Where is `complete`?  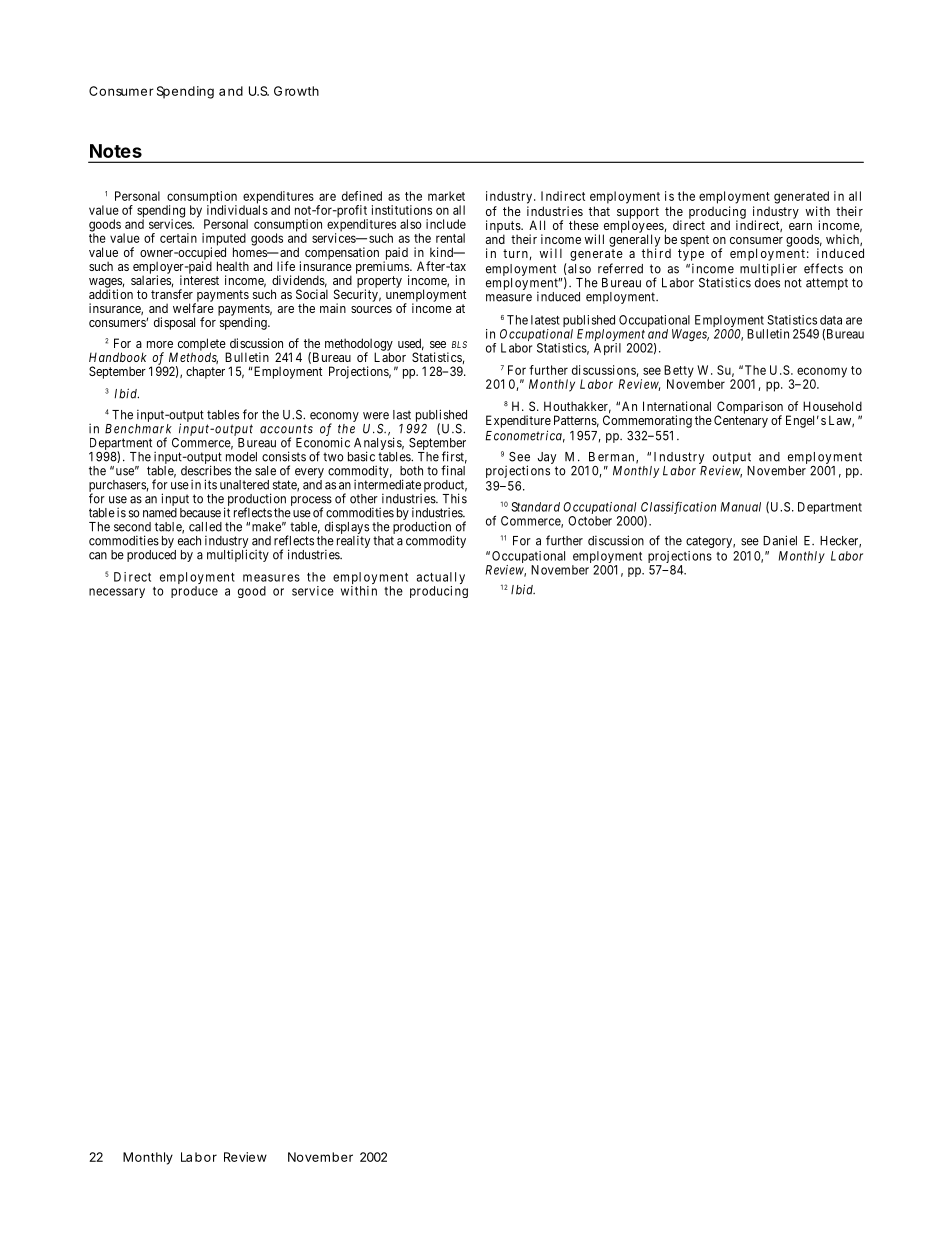 complete is located at coordinates (201, 345).
